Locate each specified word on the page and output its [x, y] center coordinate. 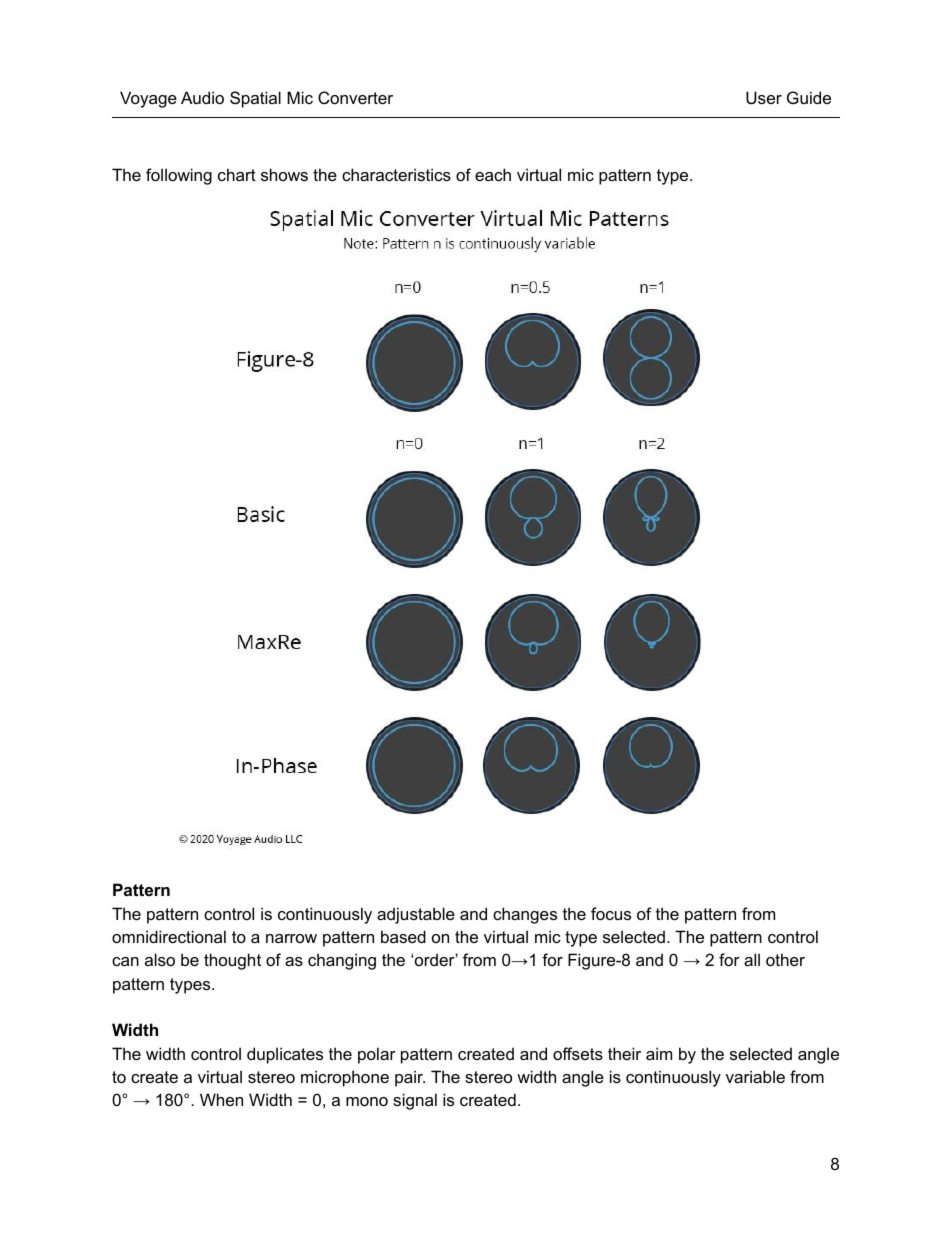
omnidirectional [169, 936]
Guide [809, 97]
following [179, 176]
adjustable [416, 915]
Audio [202, 97]
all [752, 959]
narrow [291, 938]
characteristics [396, 174]
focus [611, 913]
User [764, 97]
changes [525, 915]
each [493, 174]
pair [410, 1078]
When [221, 1099]
